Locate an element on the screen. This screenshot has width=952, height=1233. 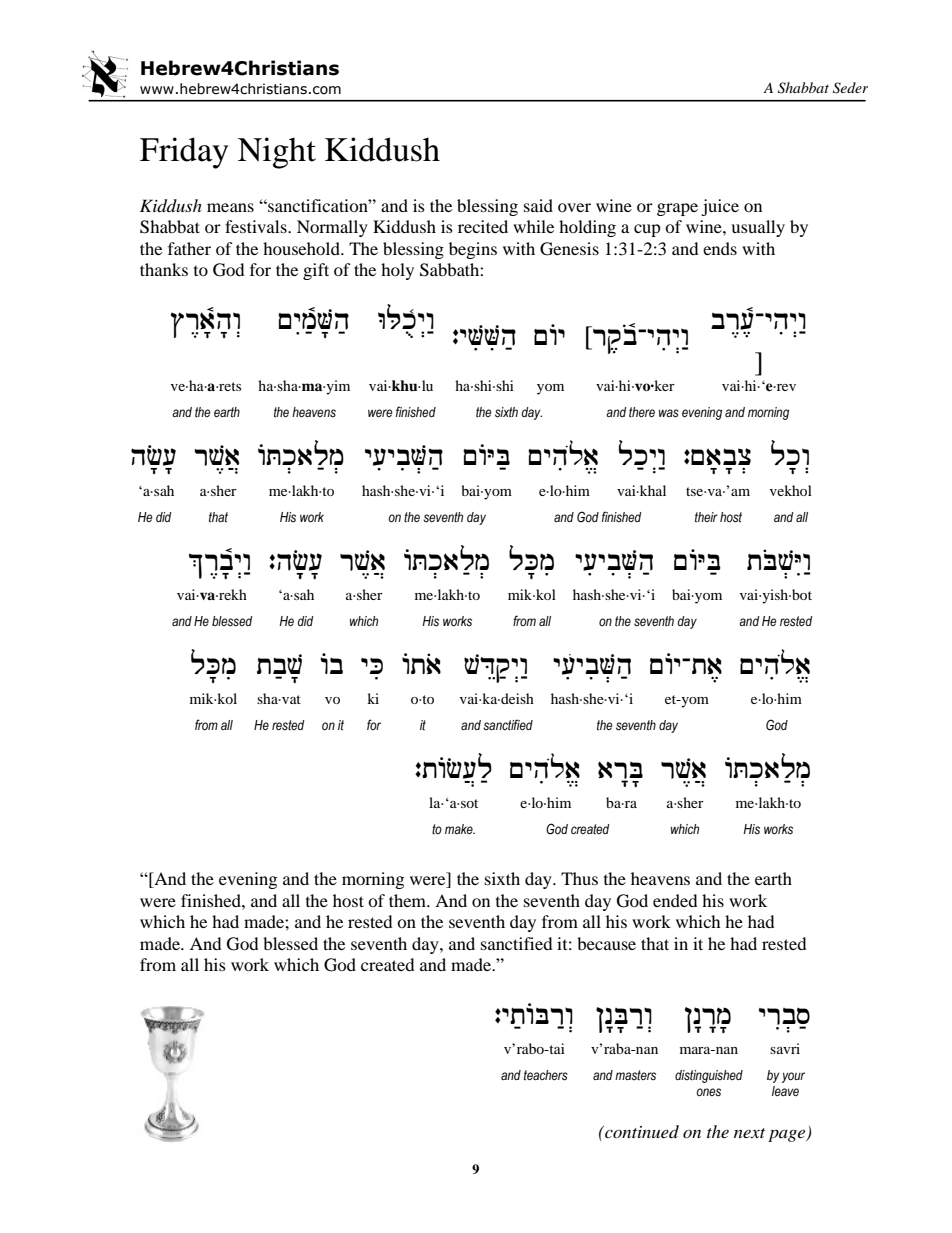
was is located at coordinates (669, 413).
